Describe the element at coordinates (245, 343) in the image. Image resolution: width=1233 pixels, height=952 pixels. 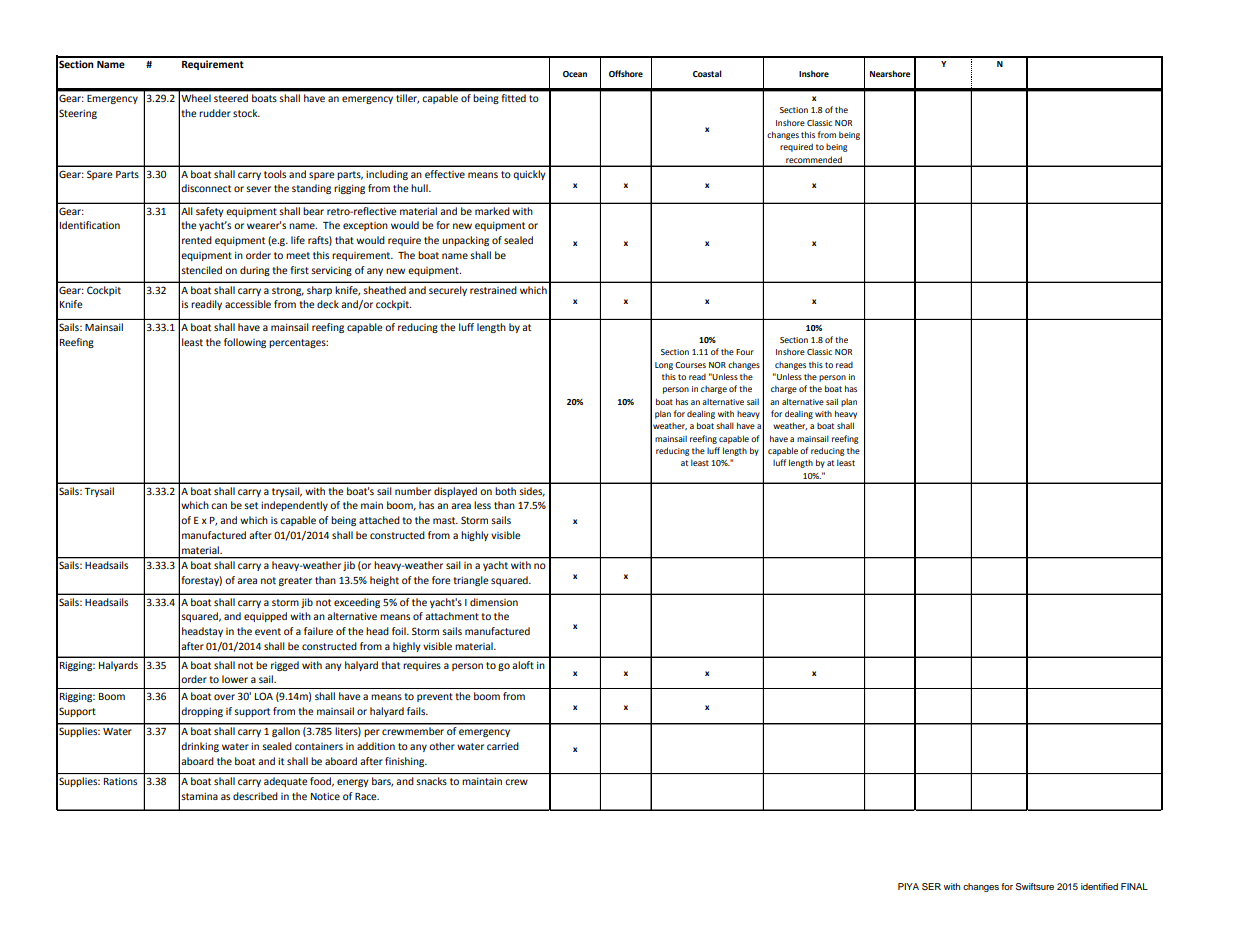
I see `following` at that location.
